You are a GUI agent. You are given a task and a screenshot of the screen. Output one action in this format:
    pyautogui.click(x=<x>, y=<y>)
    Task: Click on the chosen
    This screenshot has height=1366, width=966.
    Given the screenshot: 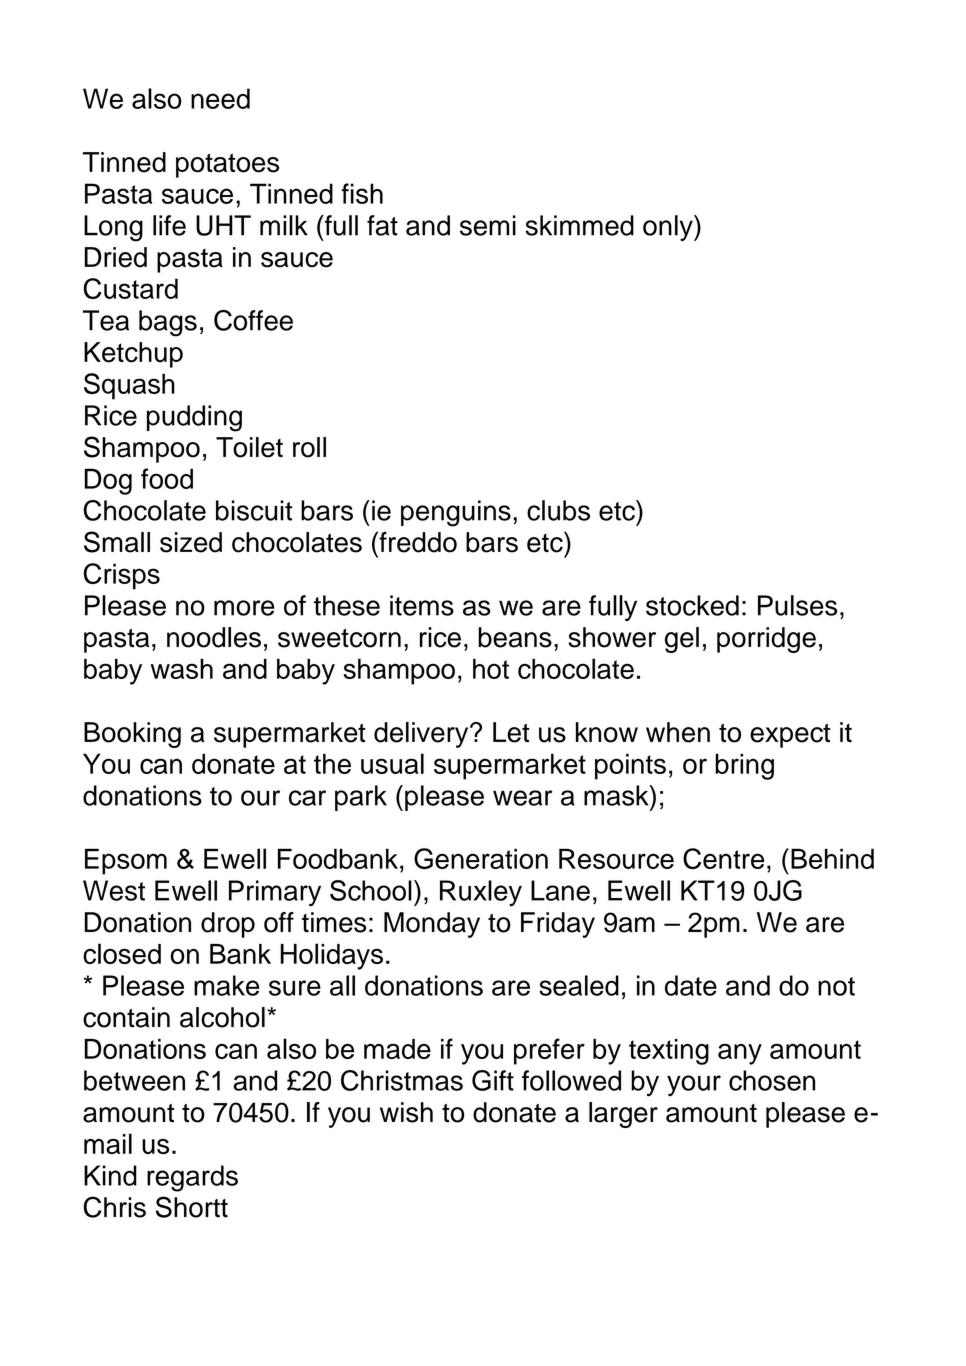 What is the action you would take?
    pyautogui.click(x=772, y=1080)
